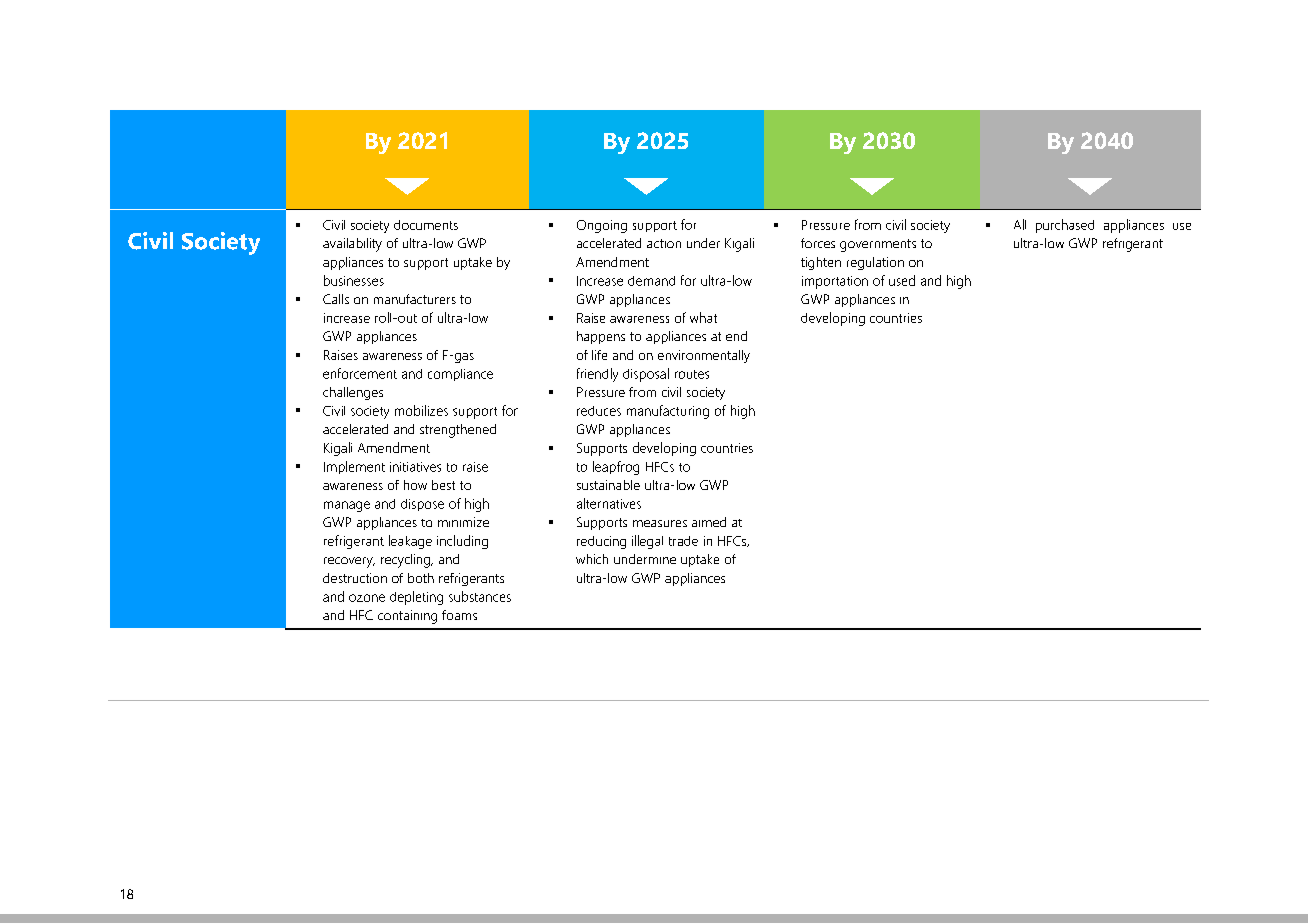  Describe the element at coordinates (415, 299) in the screenshot. I see `manufacturers` at that location.
